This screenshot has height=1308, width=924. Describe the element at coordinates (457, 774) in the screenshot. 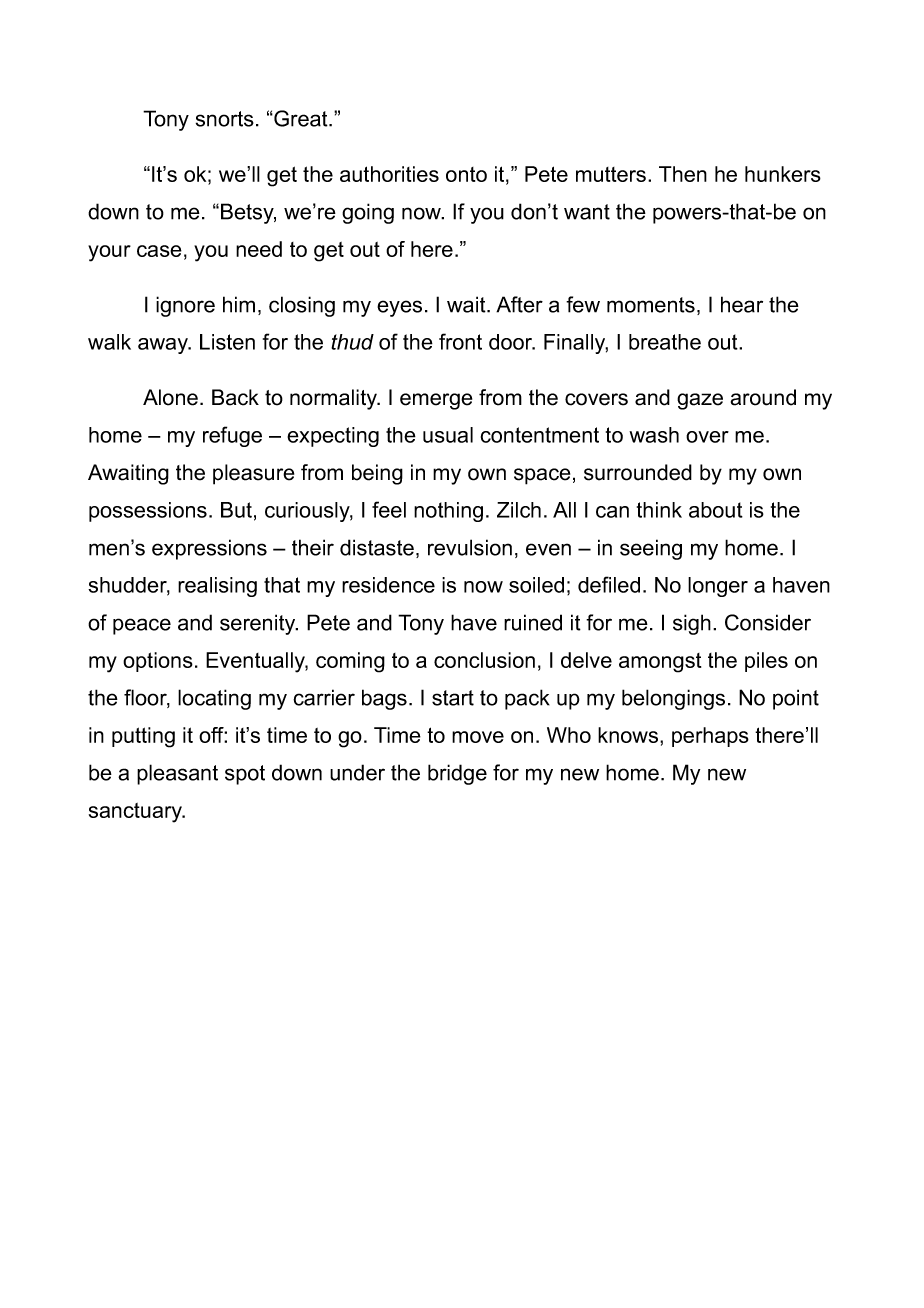

I see `bridge` at that location.
